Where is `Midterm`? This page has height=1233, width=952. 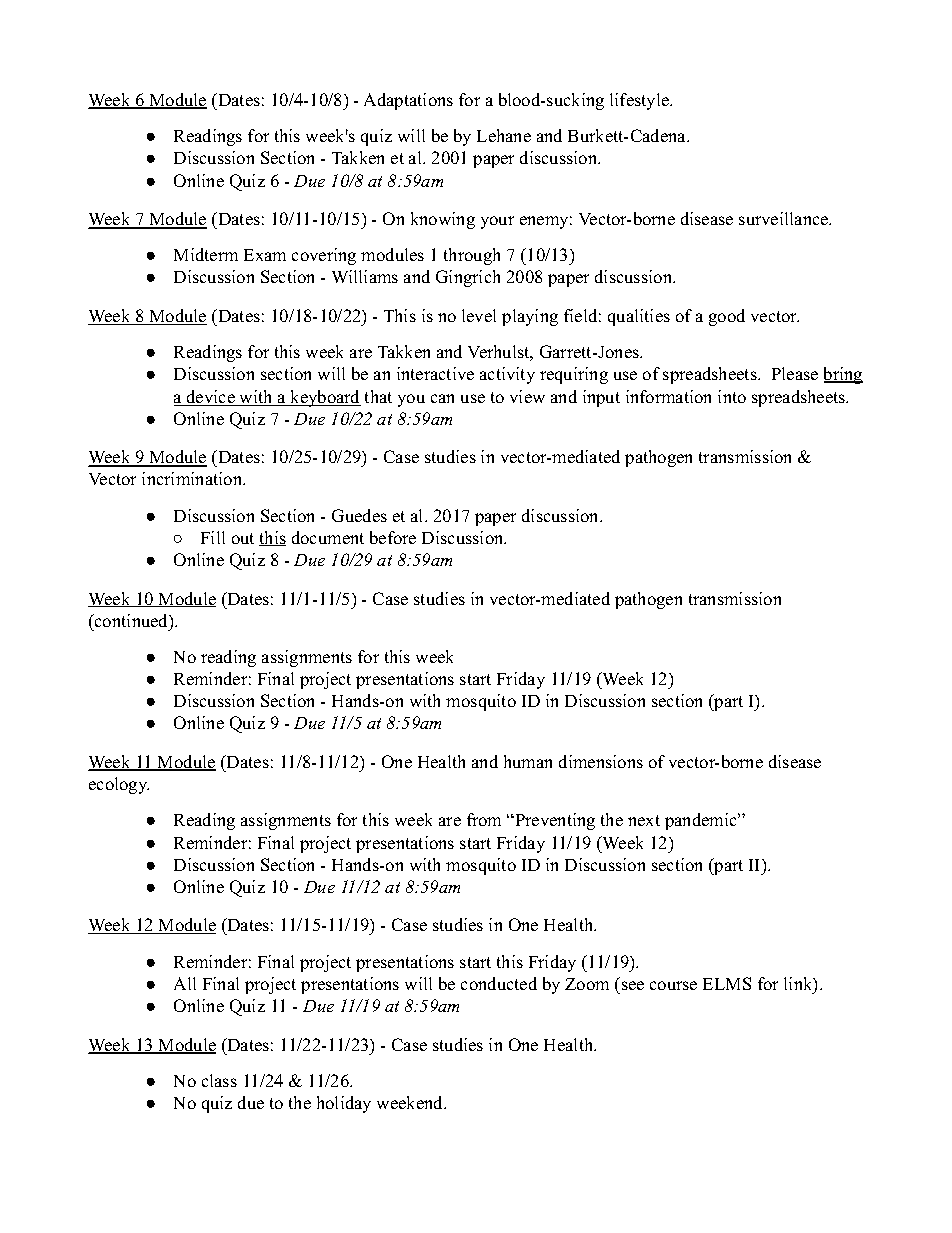
Midterm is located at coordinates (206, 254).
